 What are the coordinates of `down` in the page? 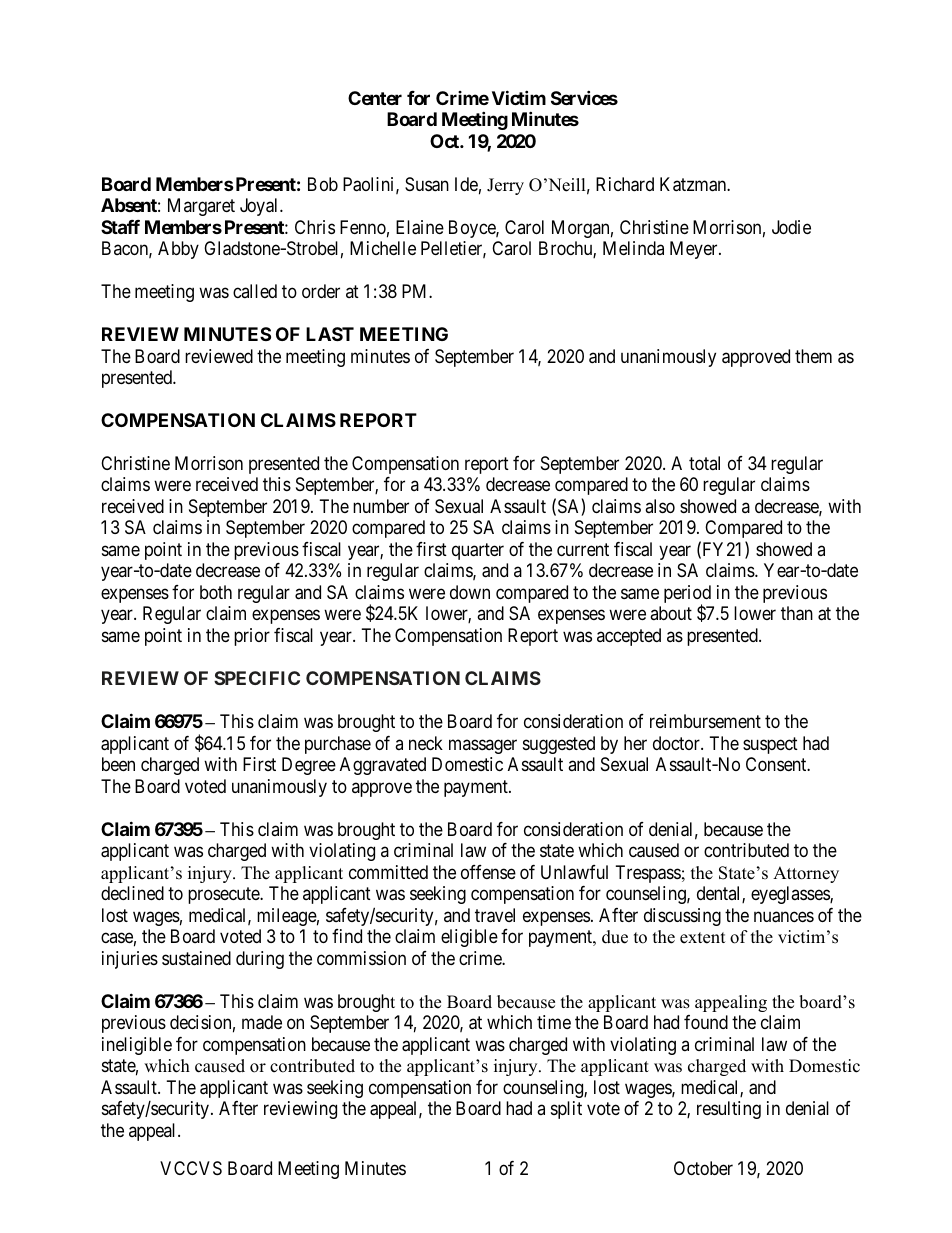 It's located at (470, 592).
